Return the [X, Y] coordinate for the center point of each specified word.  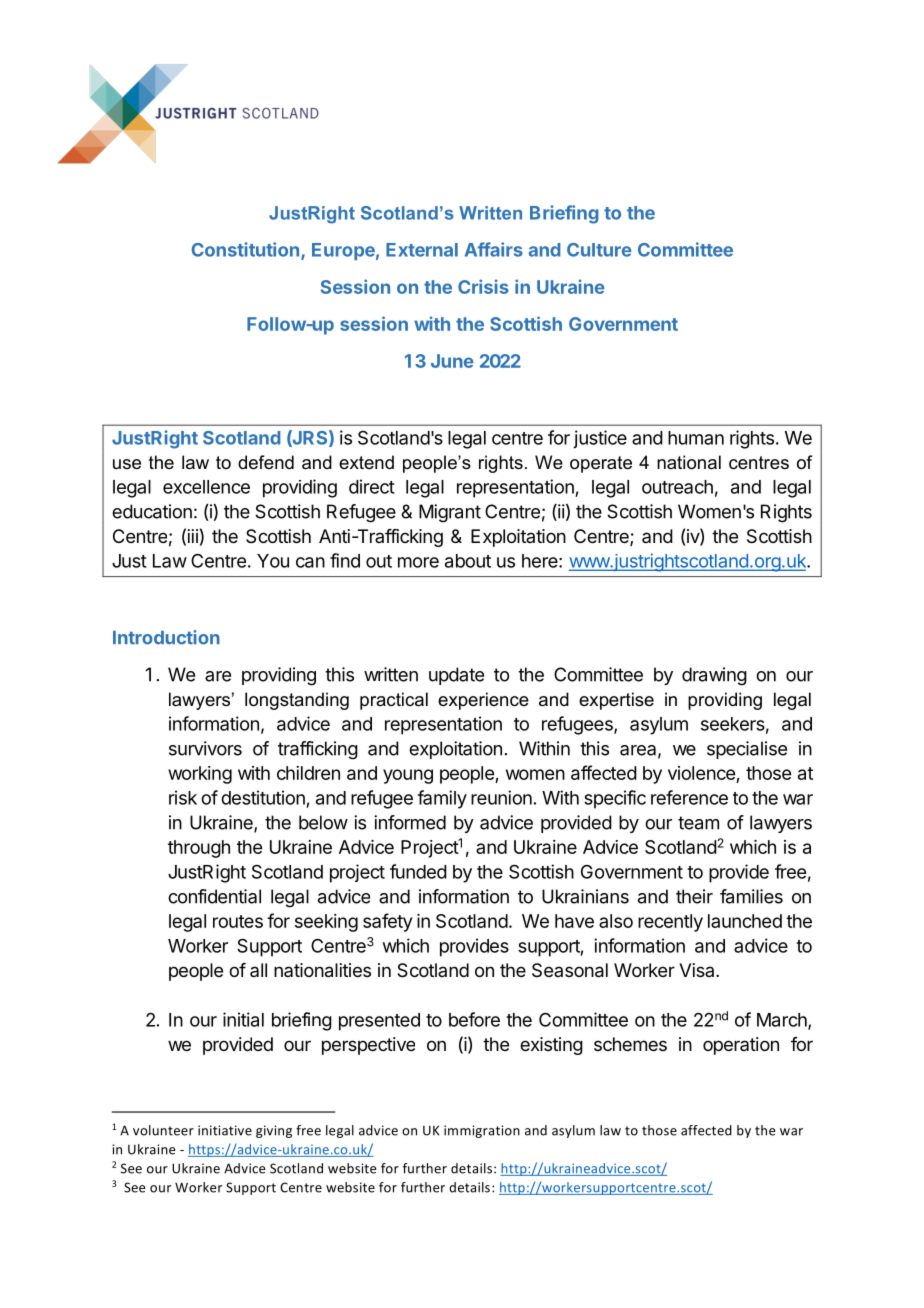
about [468, 561]
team [698, 823]
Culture [599, 250]
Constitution [247, 250]
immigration [482, 1131]
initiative [225, 1130]
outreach [677, 487]
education [152, 511]
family [442, 799]
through [199, 849]
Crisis [483, 286]
